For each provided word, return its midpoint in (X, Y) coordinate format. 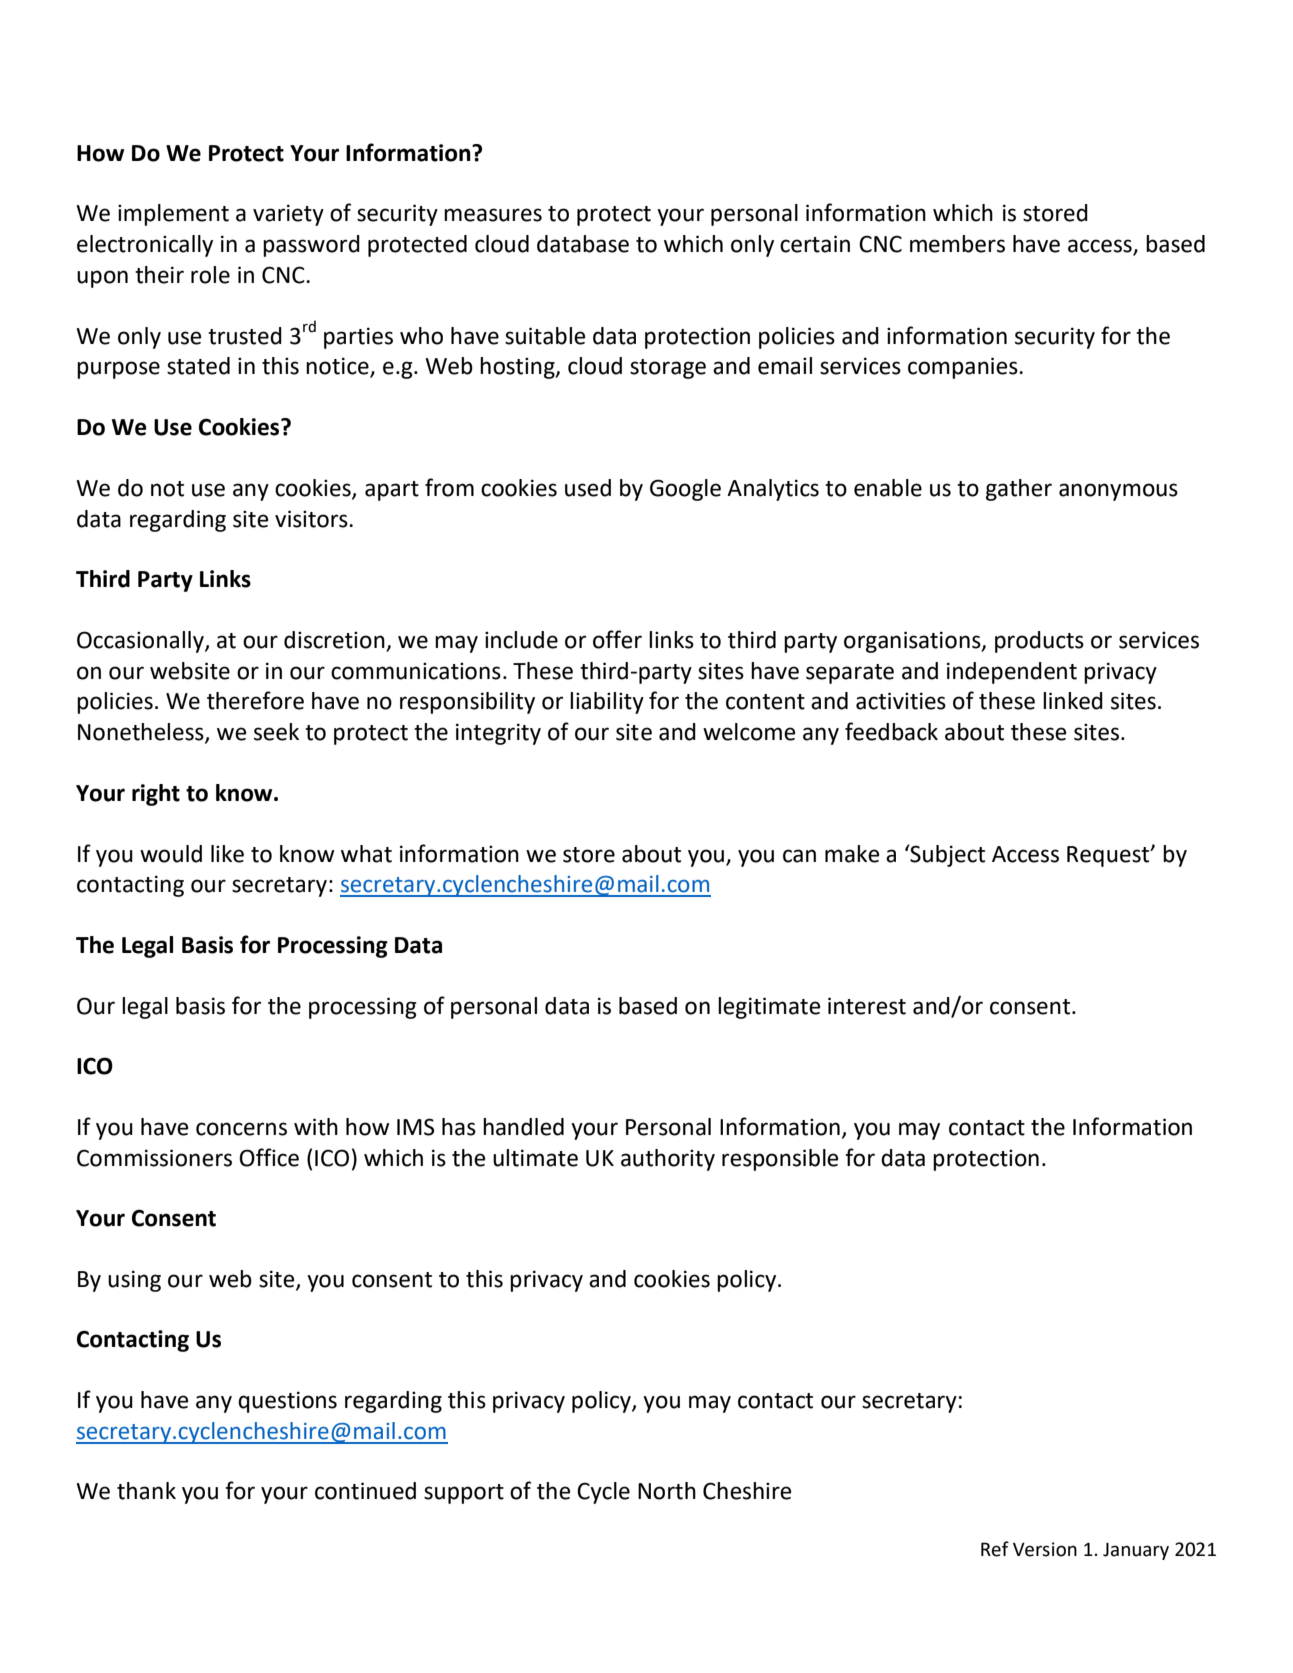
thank (146, 1491)
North (667, 1491)
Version (1045, 1549)
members (957, 244)
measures (493, 215)
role (210, 275)
